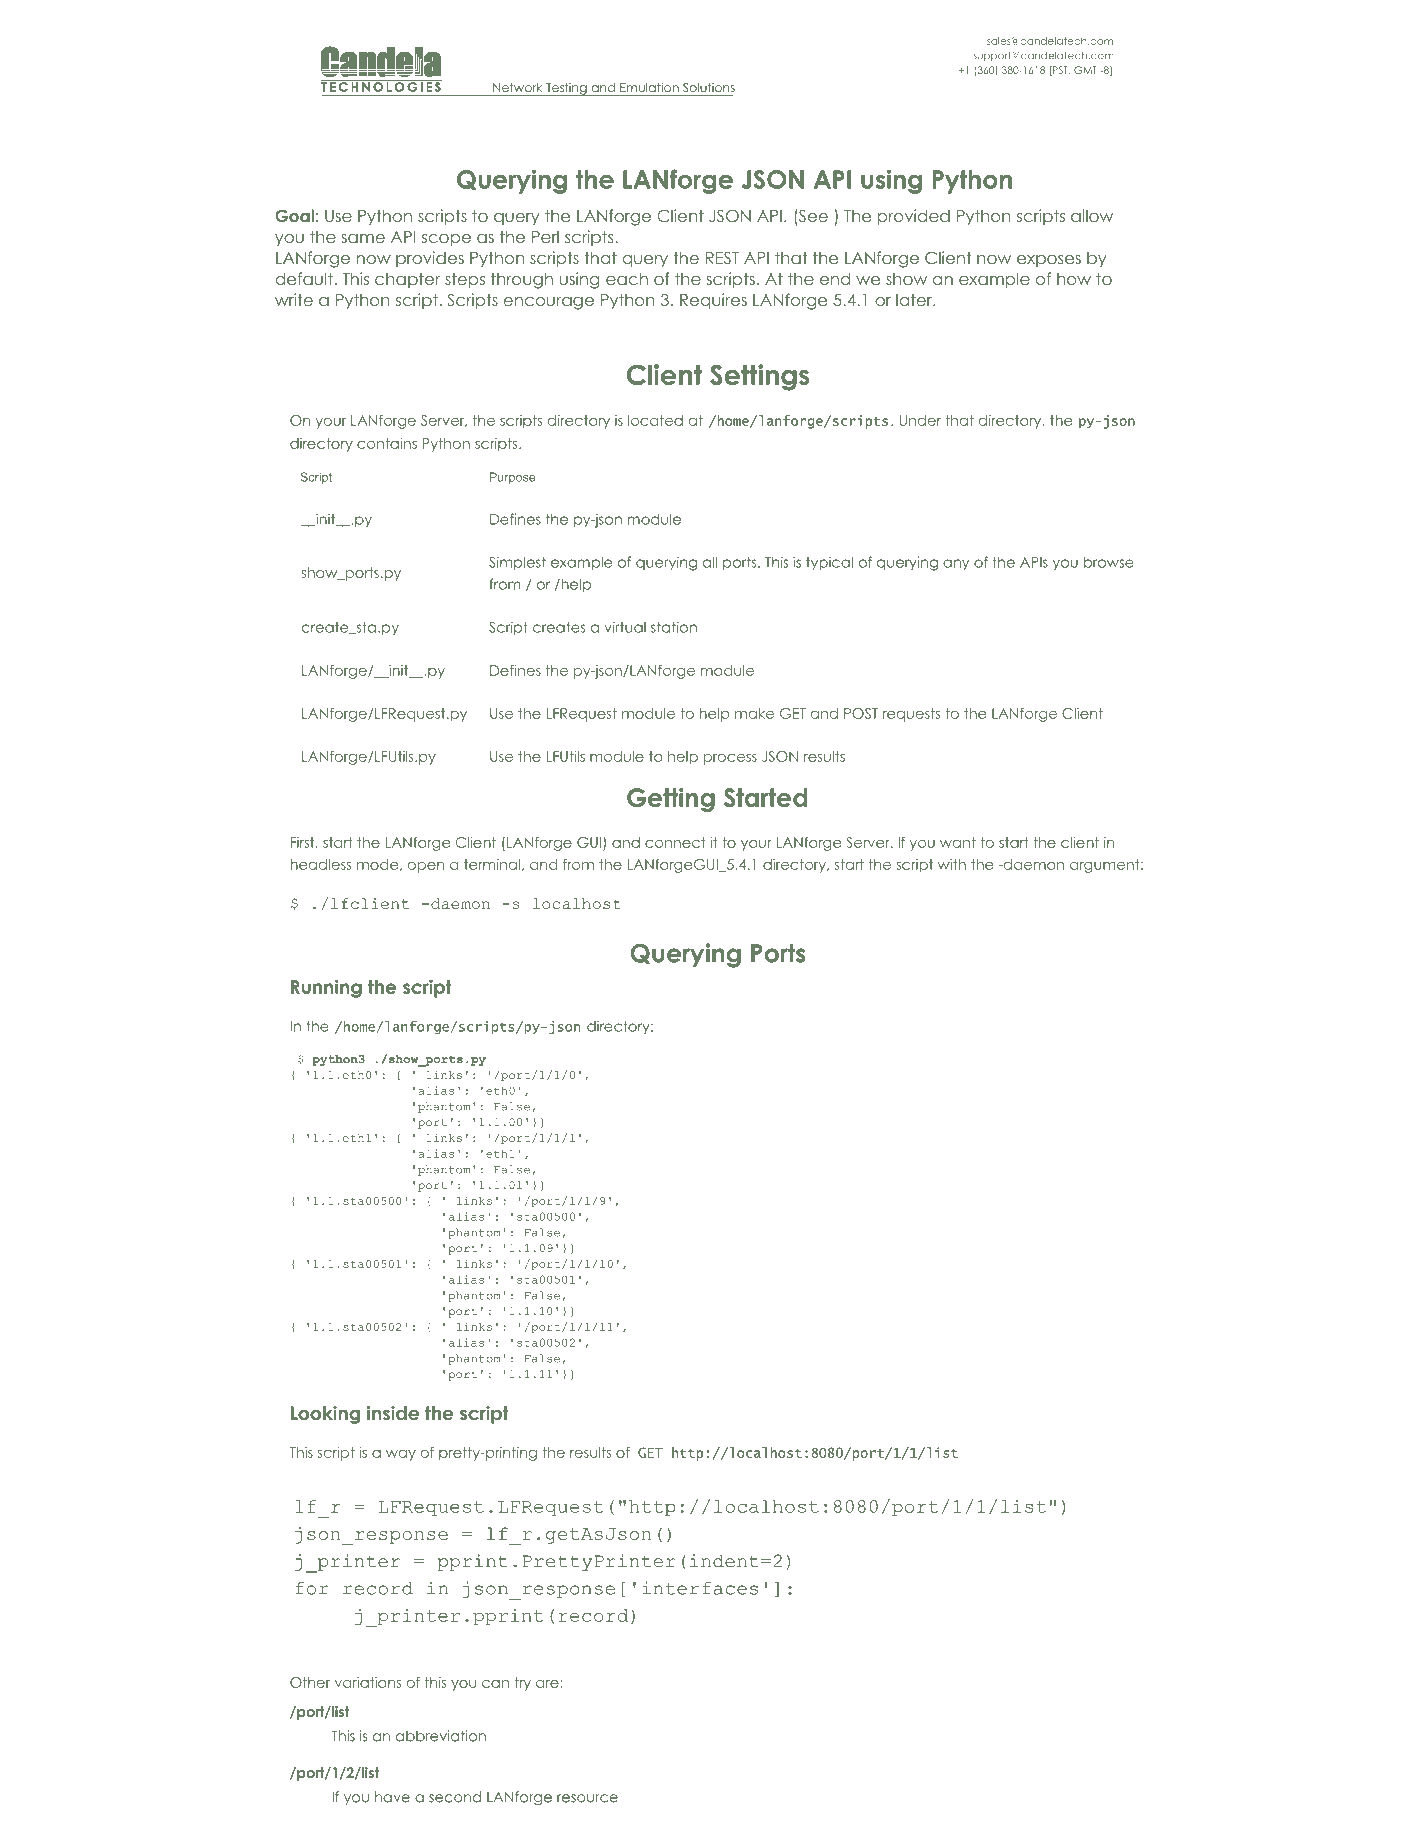 The width and height of the screenshot is (1422, 1840). I want to click on connect, so click(675, 842).
